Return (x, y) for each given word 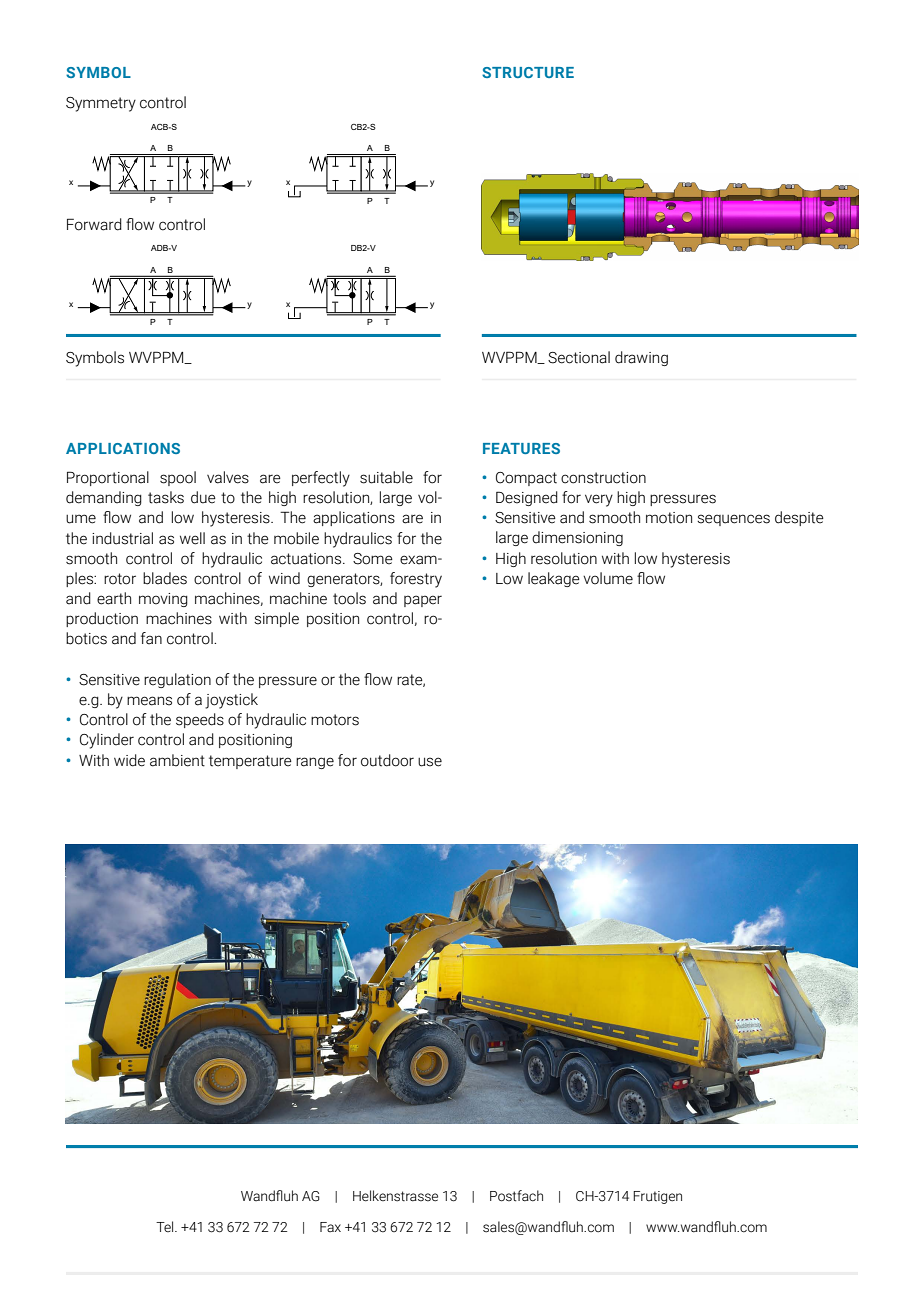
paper (423, 601)
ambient (177, 760)
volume (608, 578)
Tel (166, 1226)
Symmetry (101, 104)
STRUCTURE (528, 72)
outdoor (387, 760)
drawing (641, 358)
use (430, 762)
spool (178, 478)
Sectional (579, 357)
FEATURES (521, 448)
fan (151, 638)
